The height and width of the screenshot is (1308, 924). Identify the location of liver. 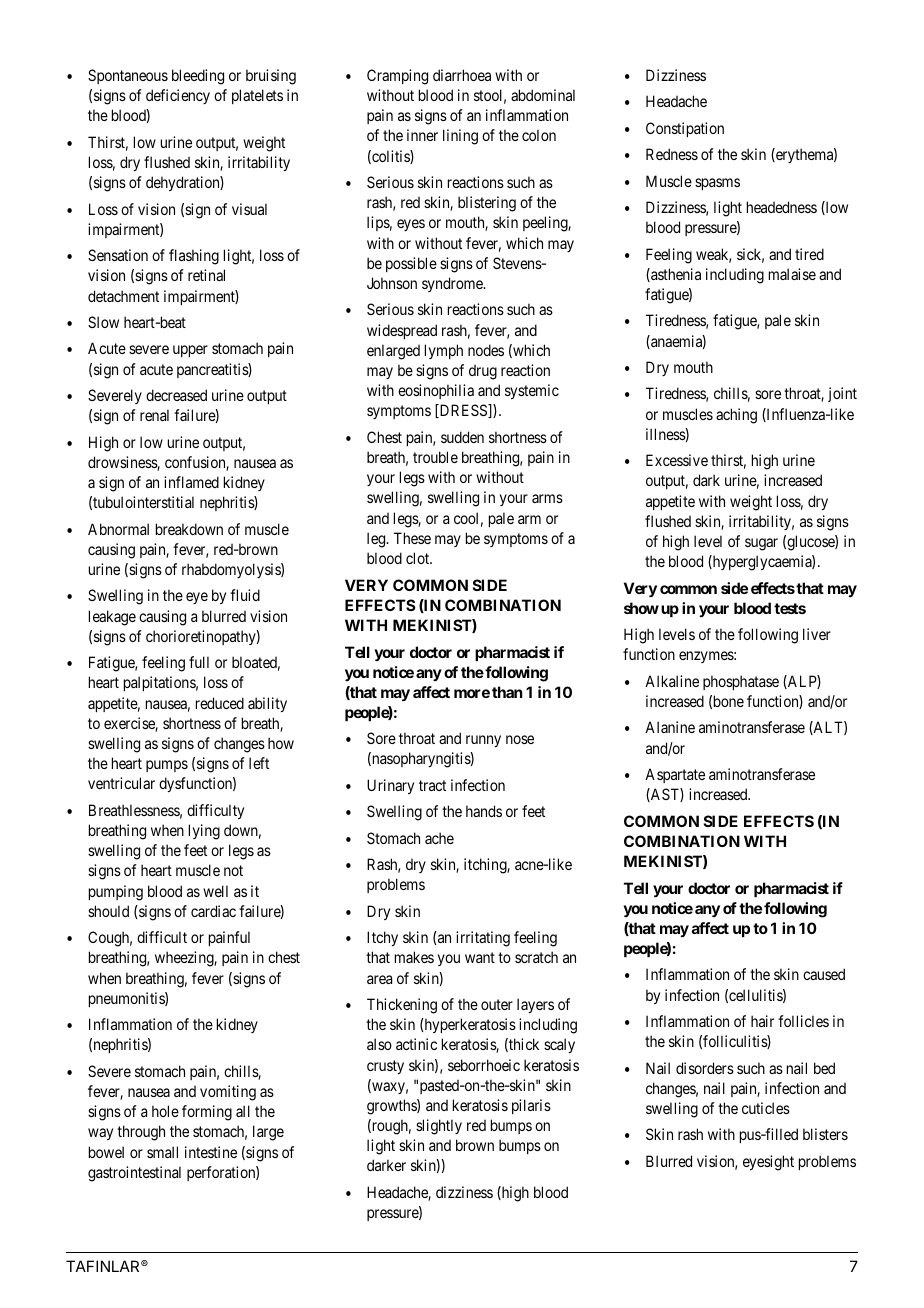
(817, 634).
